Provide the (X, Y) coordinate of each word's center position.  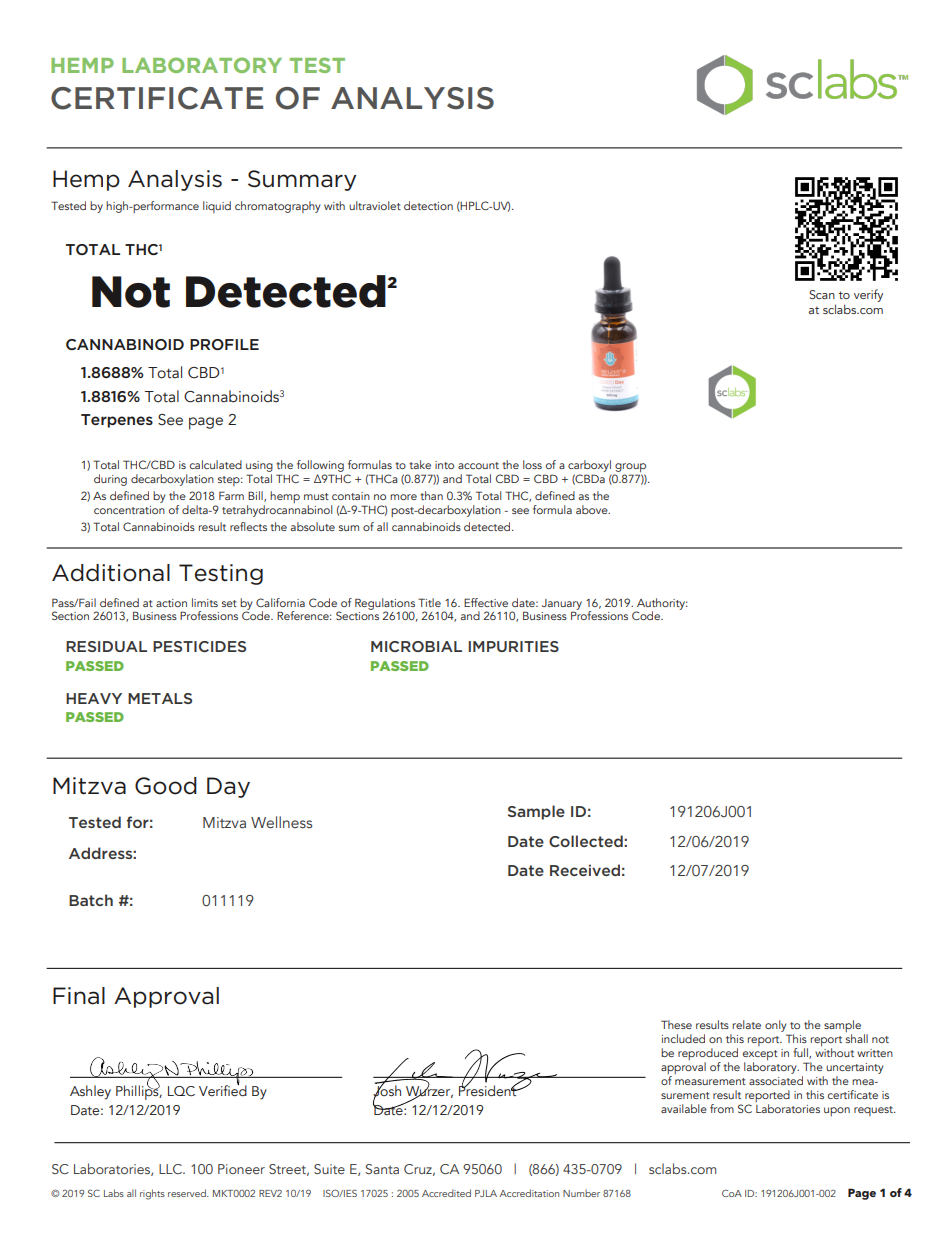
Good (166, 786)
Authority (661, 605)
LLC (171, 1169)
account (478, 465)
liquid (217, 207)
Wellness (281, 822)
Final (79, 996)
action (171, 603)
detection (428, 205)
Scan (822, 294)
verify (868, 295)
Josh (387, 1091)
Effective (486, 602)
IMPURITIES (513, 646)
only (775, 1026)
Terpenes (117, 421)
